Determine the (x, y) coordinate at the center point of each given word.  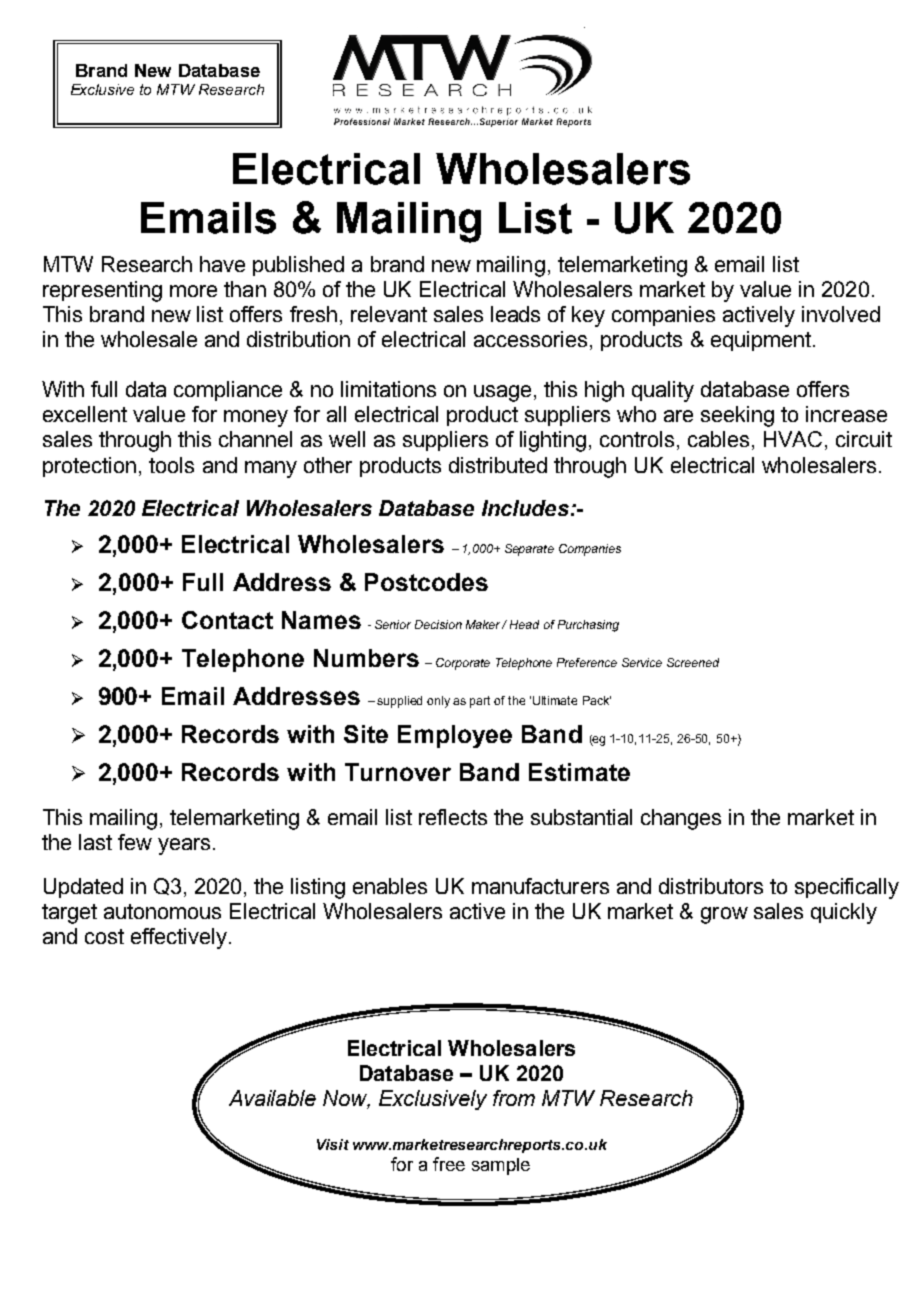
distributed (498, 465)
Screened (693, 662)
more (193, 291)
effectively (179, 938)
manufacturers (540, 886)
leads (515, 314)
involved (841, 314)
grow (724, 915)
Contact (227, 620)
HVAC (793, 439)
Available (272, 1098)
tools (171, 465)
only (438, 702)
